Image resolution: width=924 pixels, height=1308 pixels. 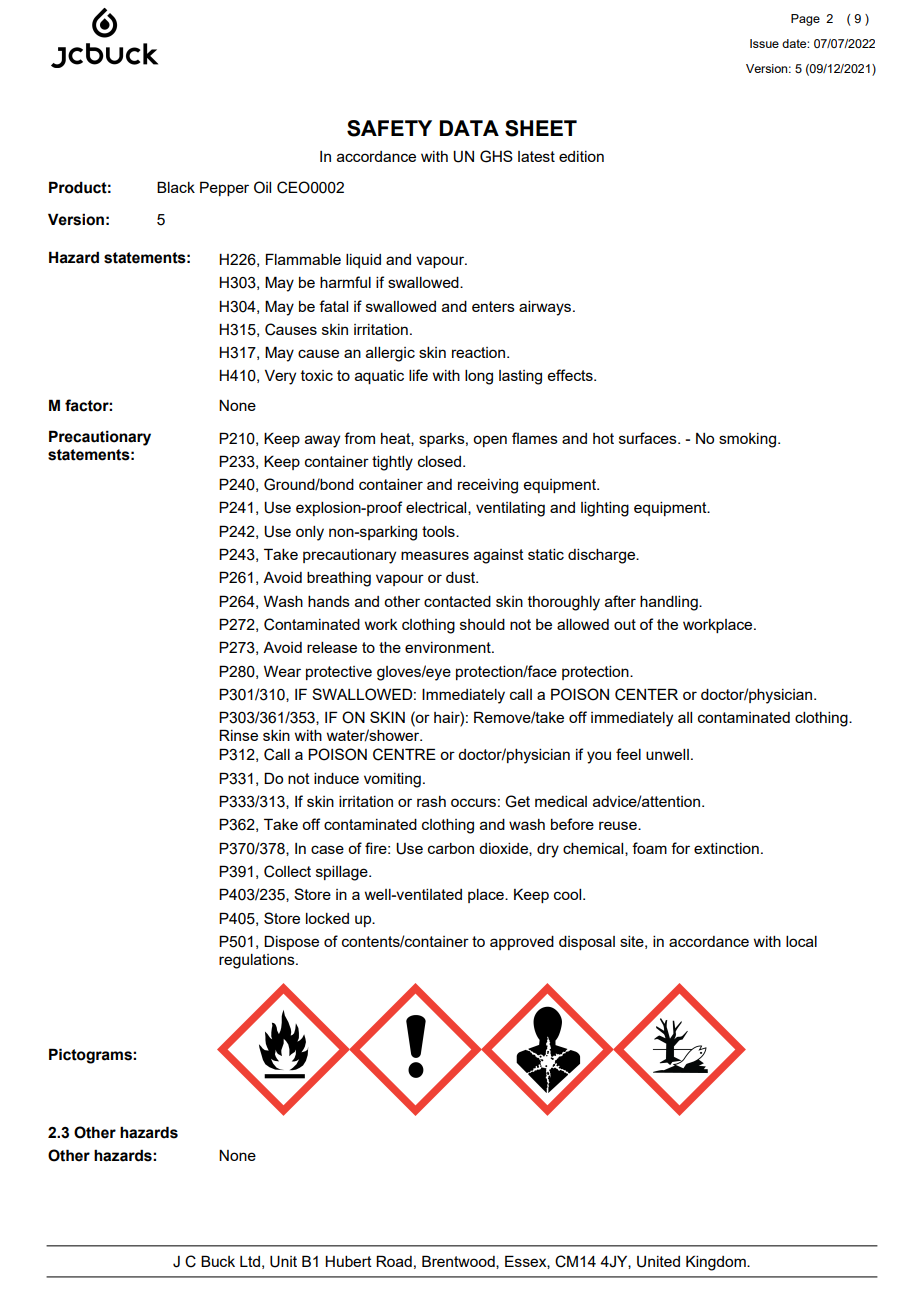 I want to click on Very, so click(x=280, y=377).
